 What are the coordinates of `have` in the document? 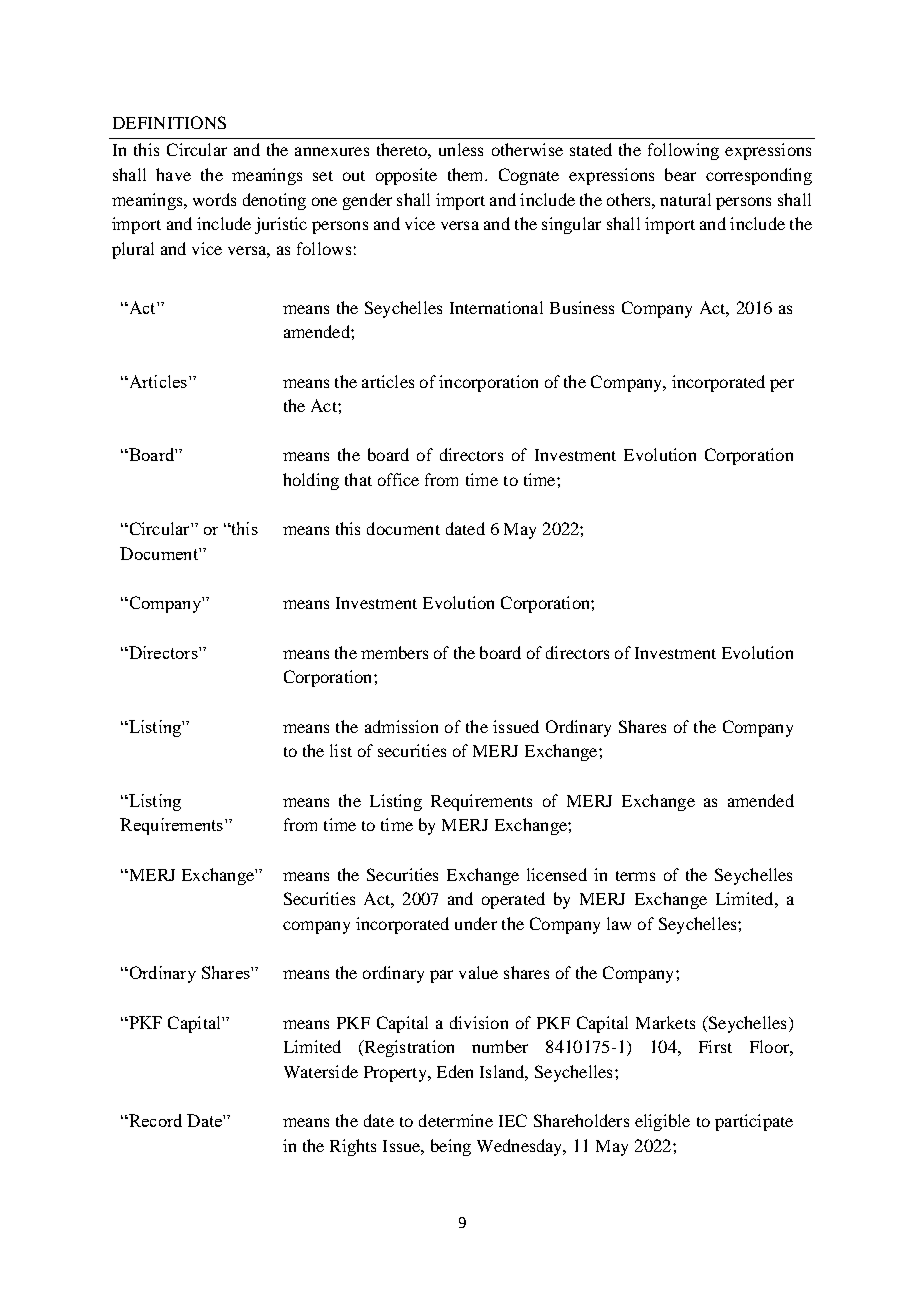 It's located at (173, 174).
